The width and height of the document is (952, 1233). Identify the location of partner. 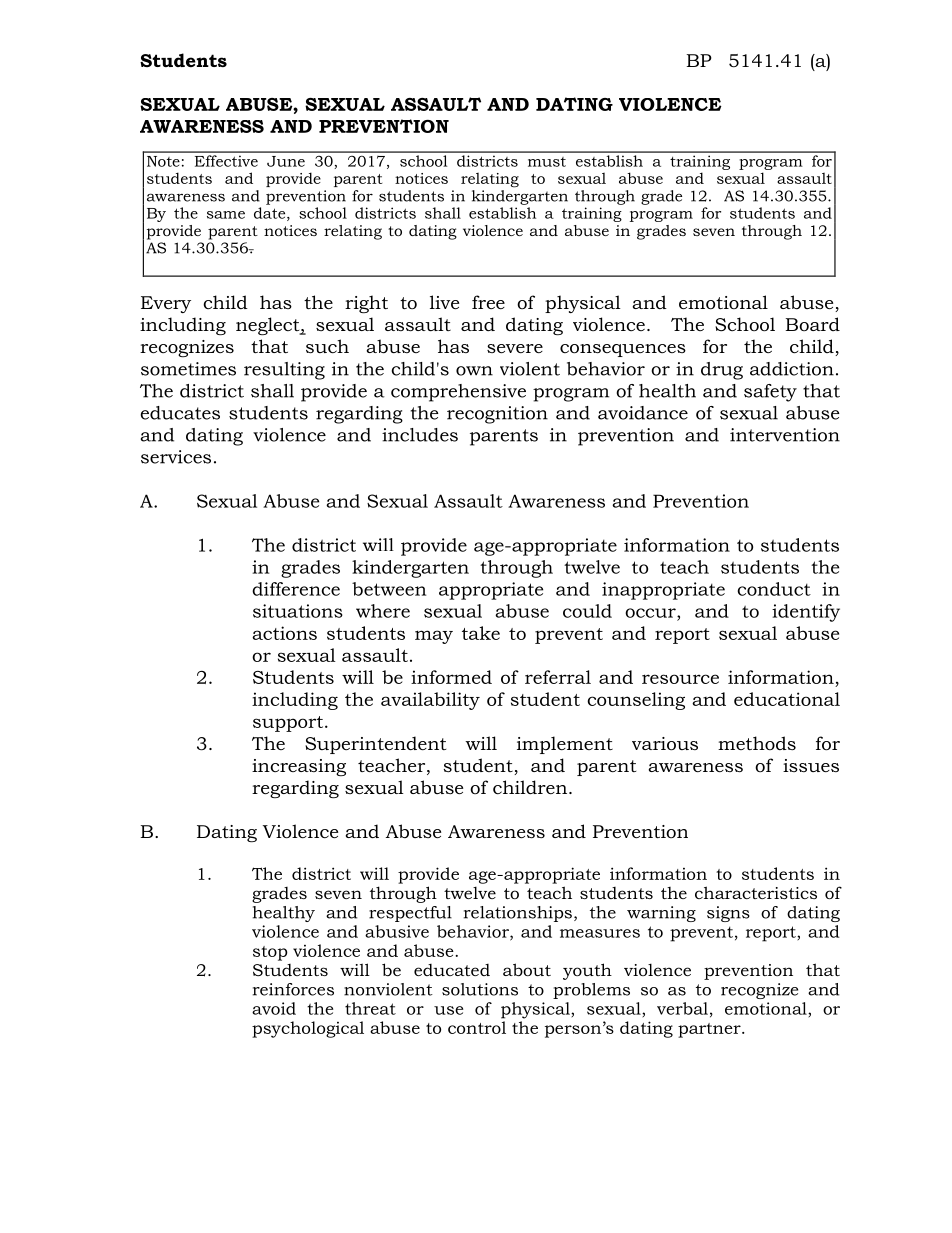
(710, 1030).
